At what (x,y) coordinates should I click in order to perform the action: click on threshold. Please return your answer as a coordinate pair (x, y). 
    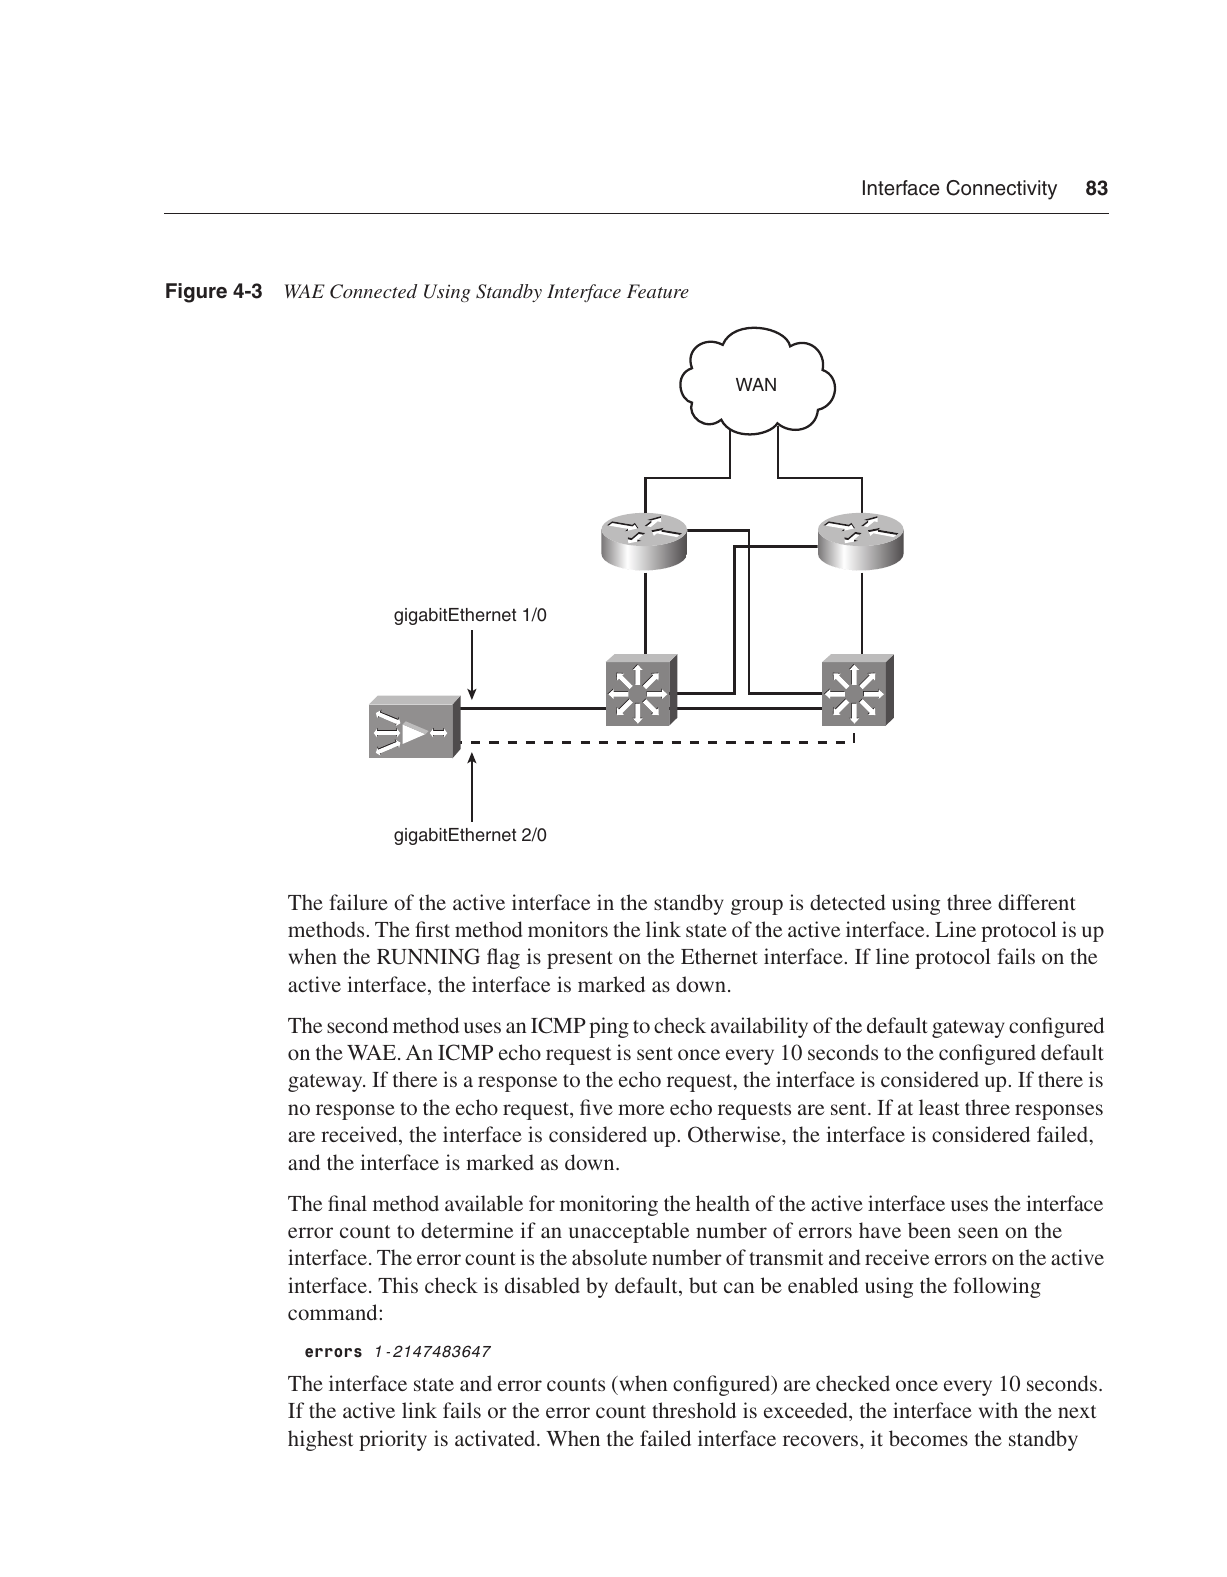
    Looking at the image, I should click on (694, 1410).
